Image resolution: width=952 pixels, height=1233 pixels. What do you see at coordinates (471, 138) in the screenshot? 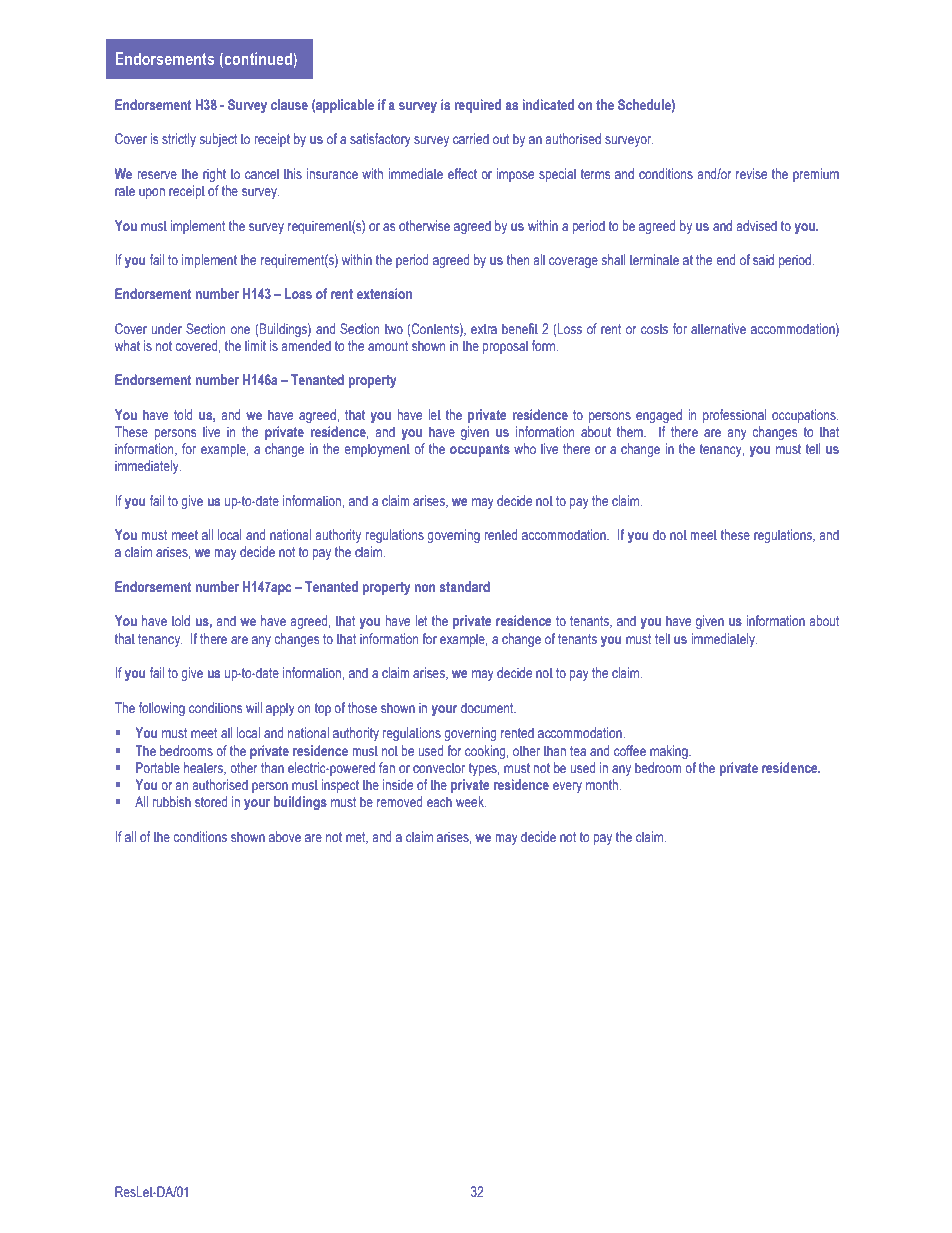
I see `carried` at bounding box center [471, 138].
